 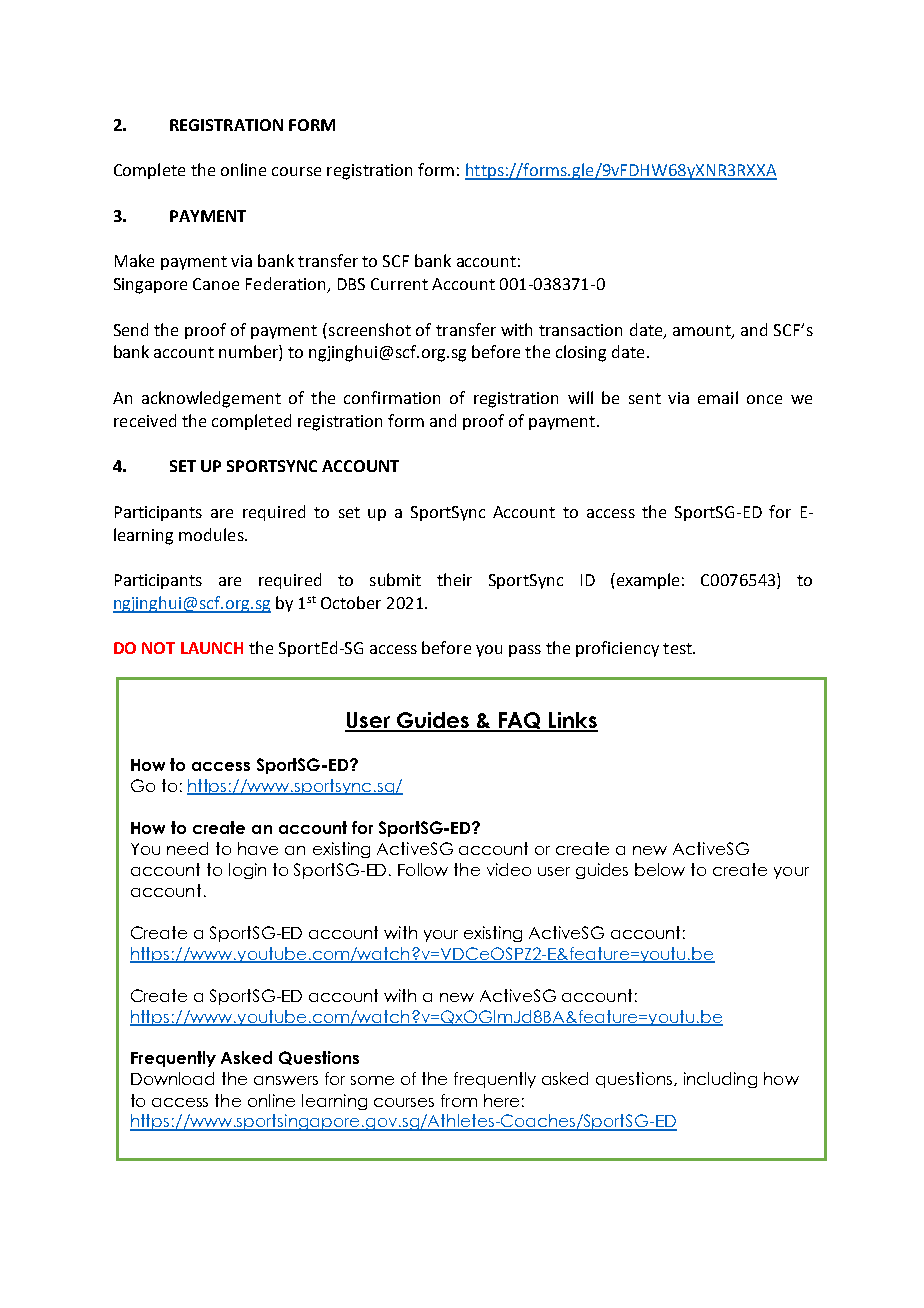 I want to click on Current, so click(x=399, y=284).
